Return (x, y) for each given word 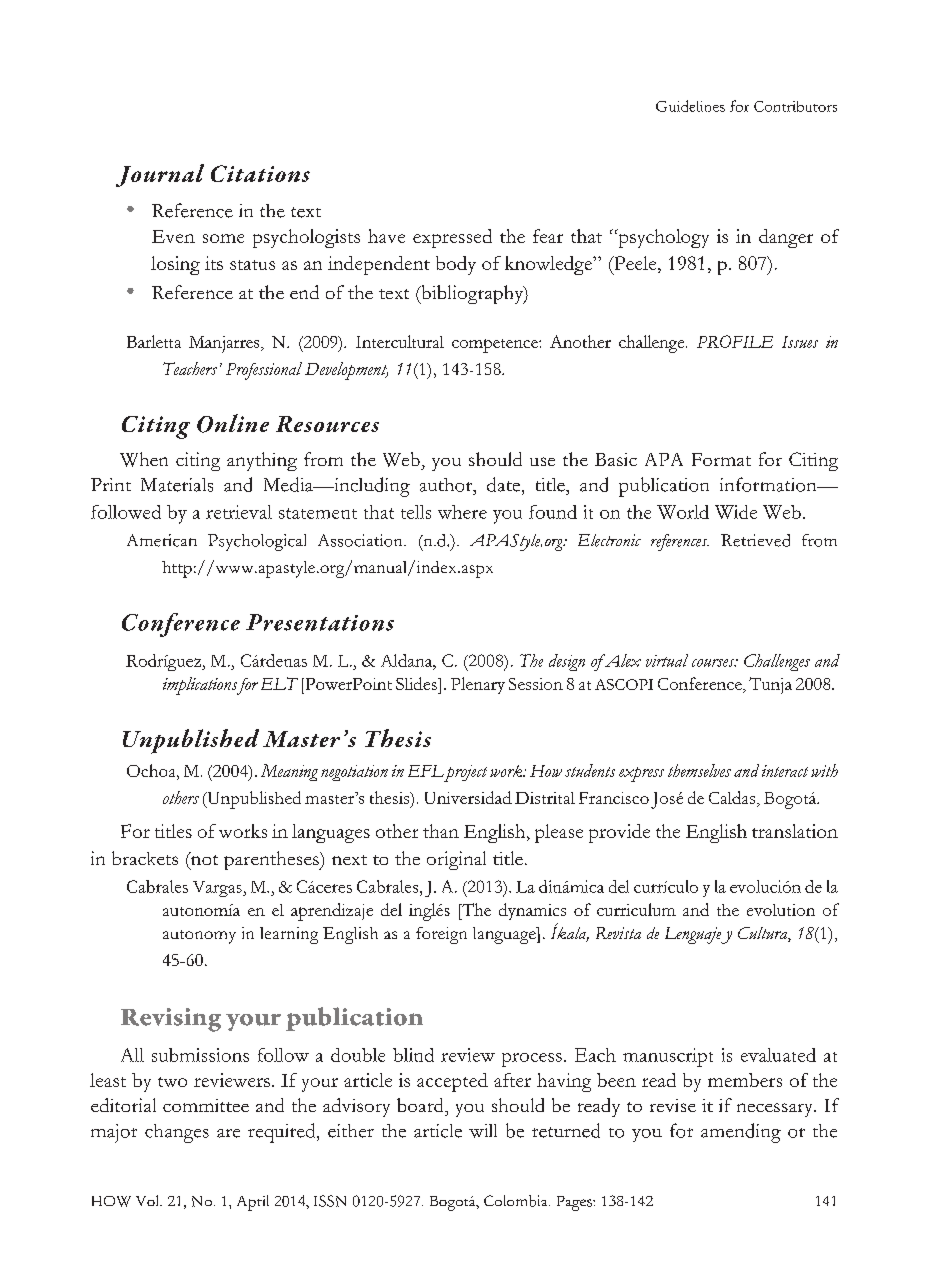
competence (496, 346)
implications (201, 686)
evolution (781, 910)
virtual (667, 660)
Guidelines (690, 106)
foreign (441, 935)
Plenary (478, 685)
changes (177, 1133)
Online (233, 423)
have (386, 236)
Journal (160, 175)
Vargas (218, 889)
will (483, 1131)
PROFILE (735, 341)
